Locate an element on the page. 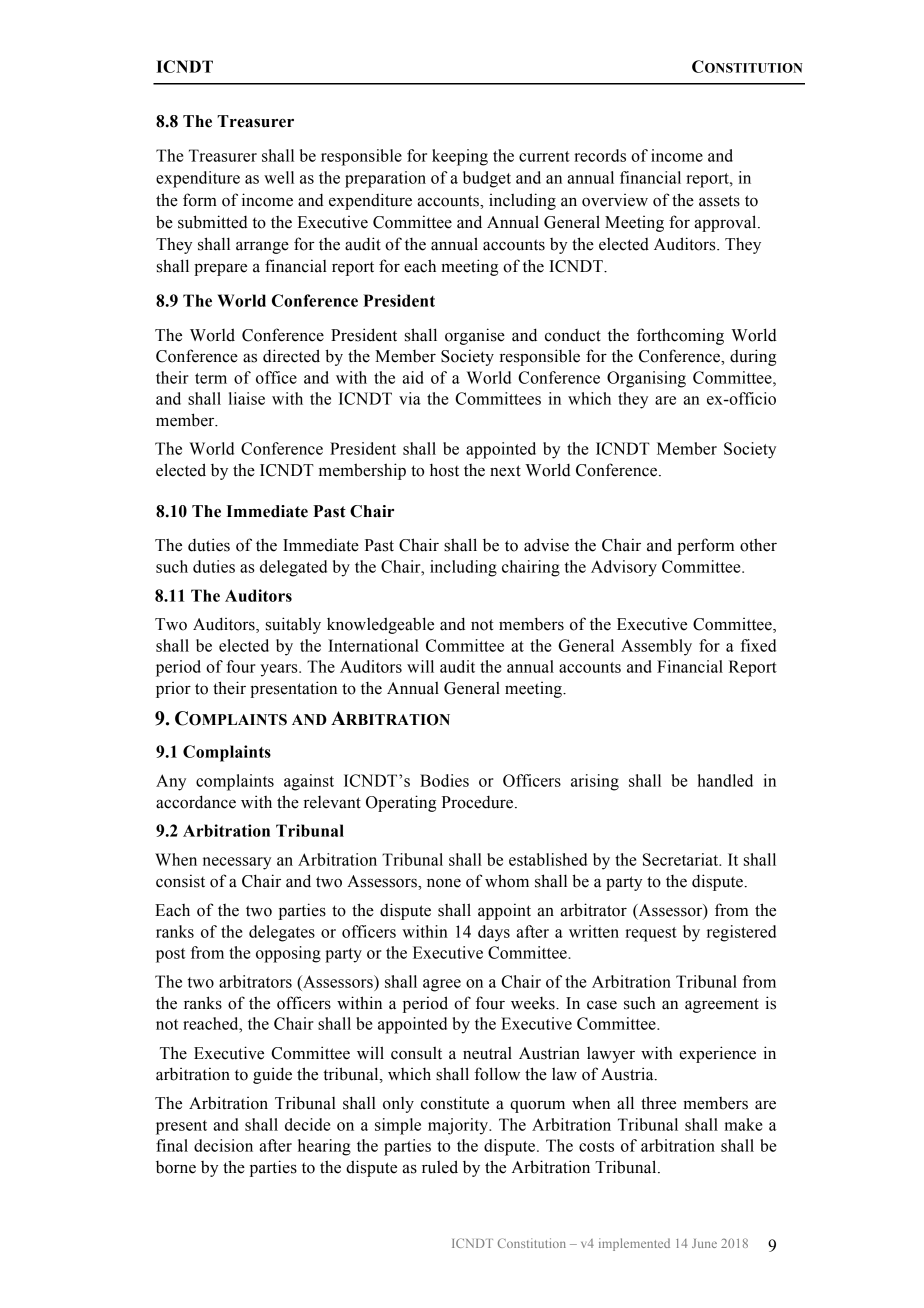 This page has height=1308, width=924. Bodies is located at coordinates (444, 780).
